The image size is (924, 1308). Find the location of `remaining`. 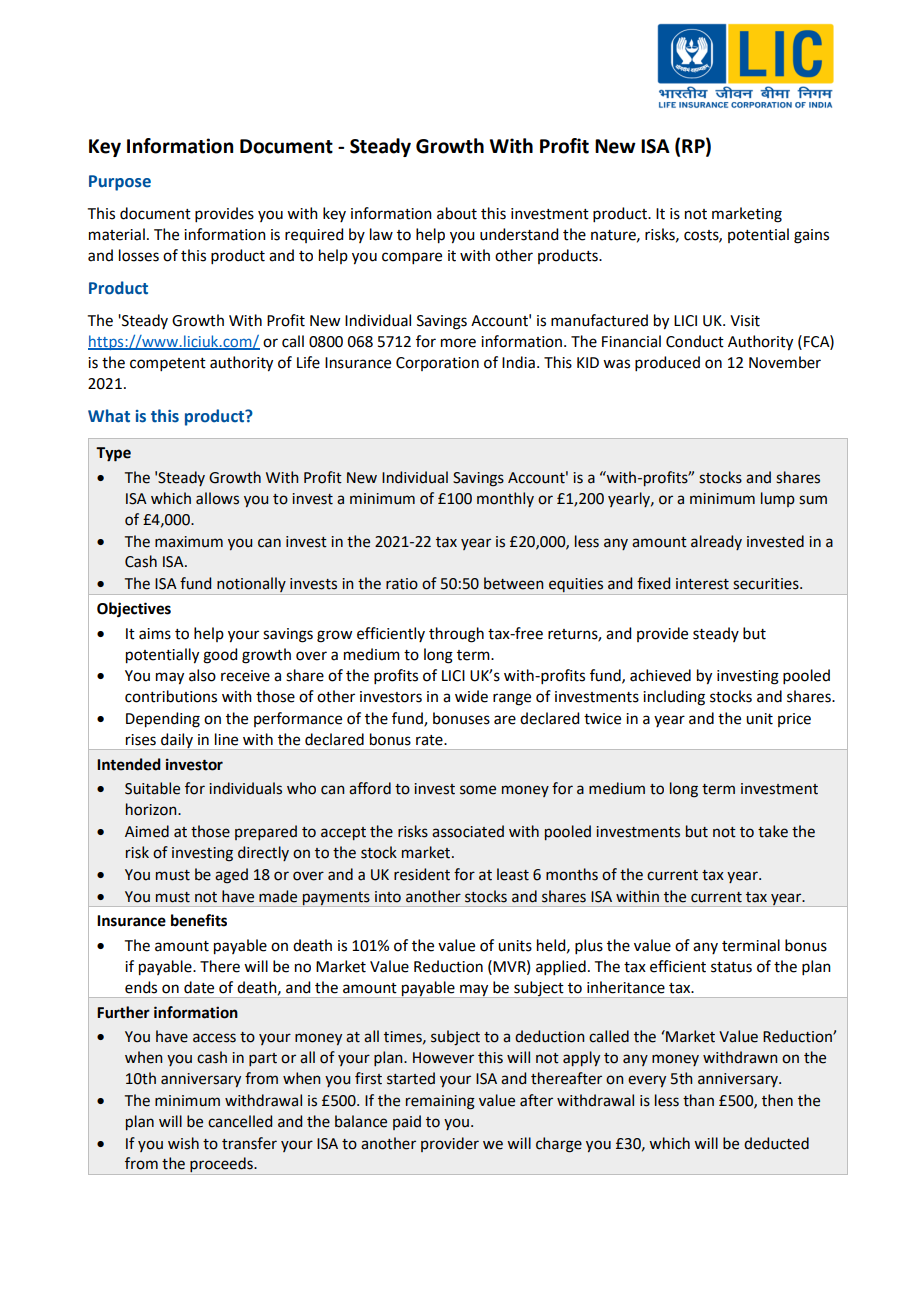

remaining is located at coordinates (440, 1102).
